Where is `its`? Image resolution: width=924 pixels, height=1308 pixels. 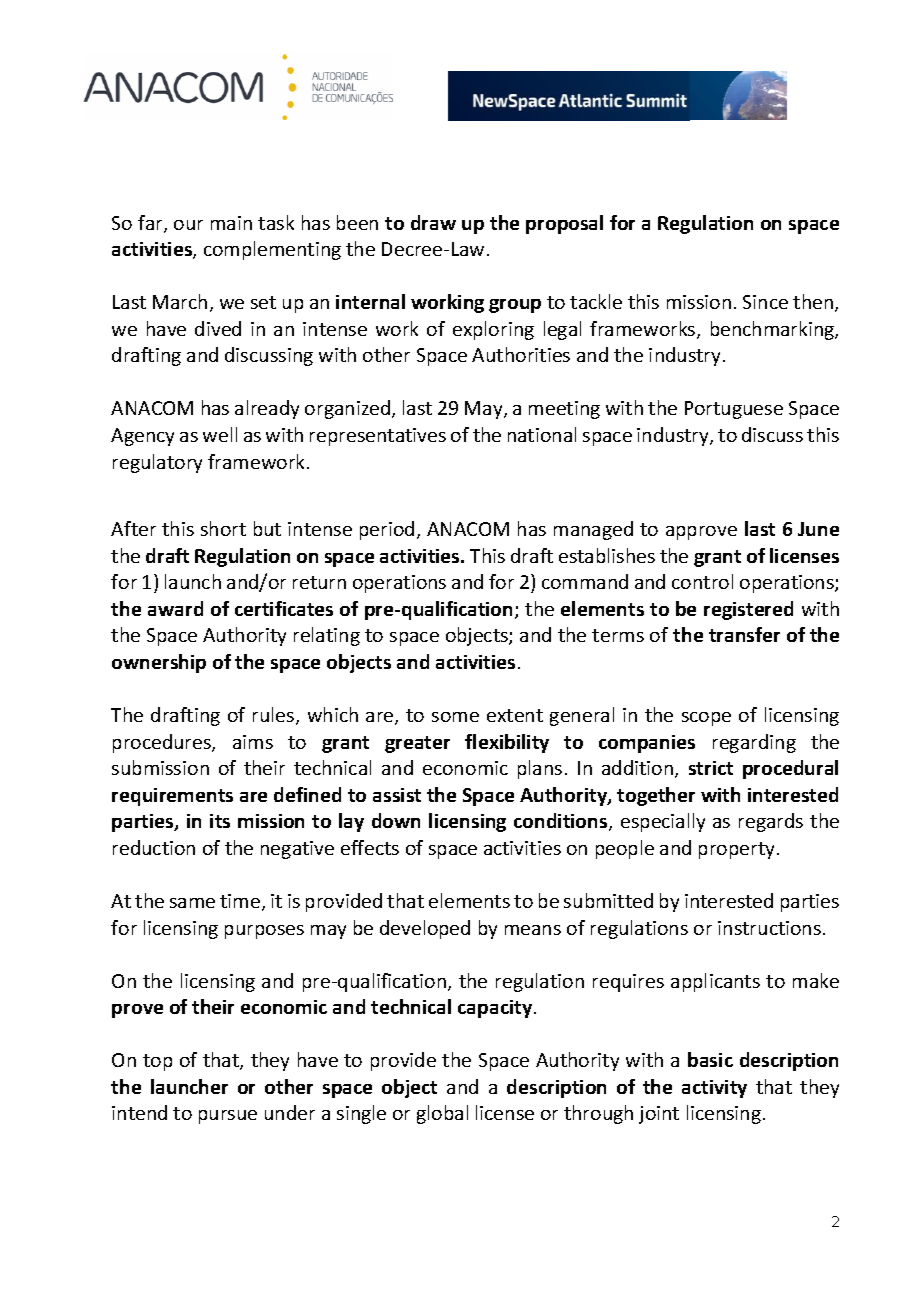 its is located at coordinates (220, 821).
